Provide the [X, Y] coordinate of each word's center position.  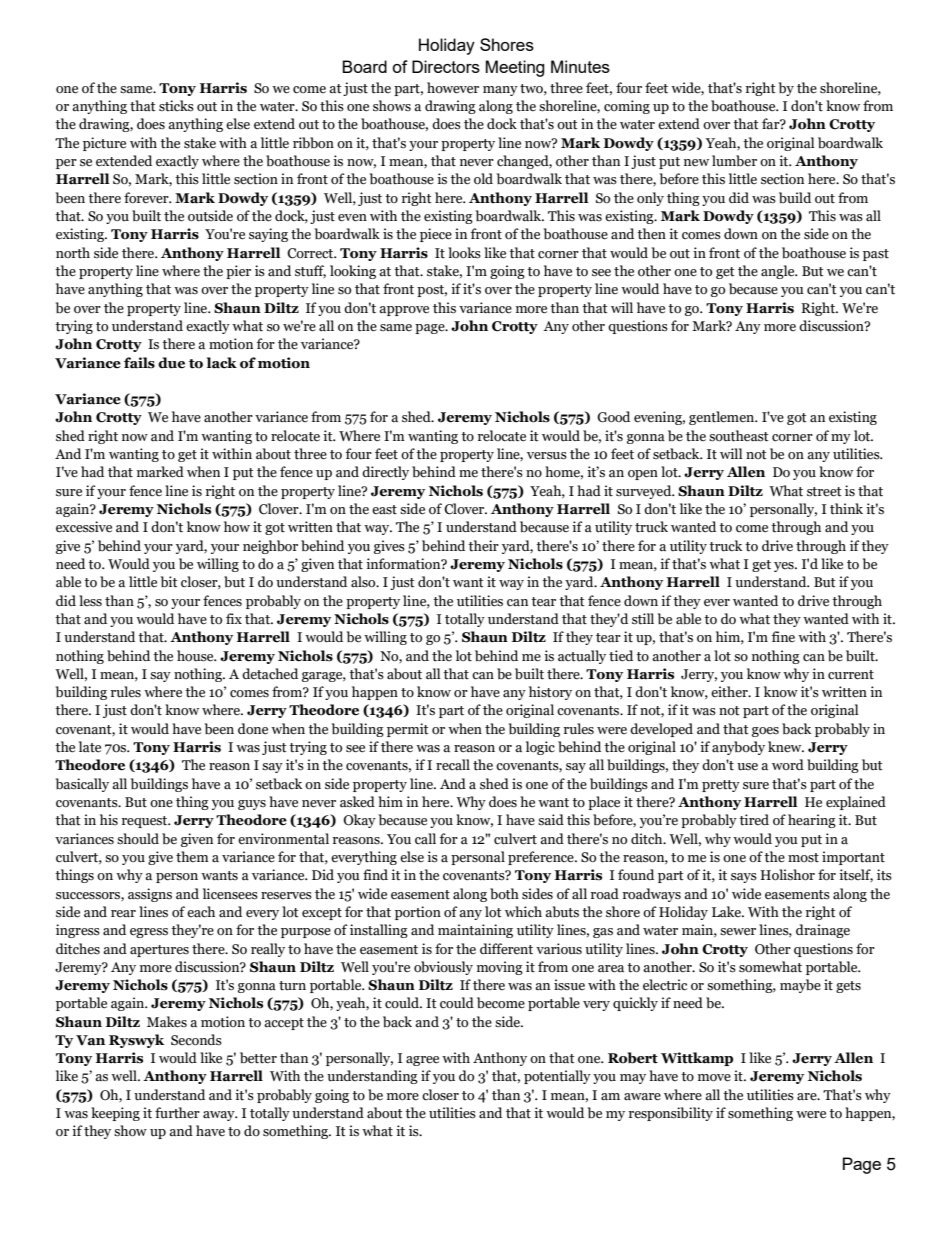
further [177, 1113]
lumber [734, 161]
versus [547, 456]
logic [540, 748]
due [171, 363]
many [500, 91]
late [90, 747]
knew [786, 747]
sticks [176, 106]
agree [422, 1061]
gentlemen [723, 418]
